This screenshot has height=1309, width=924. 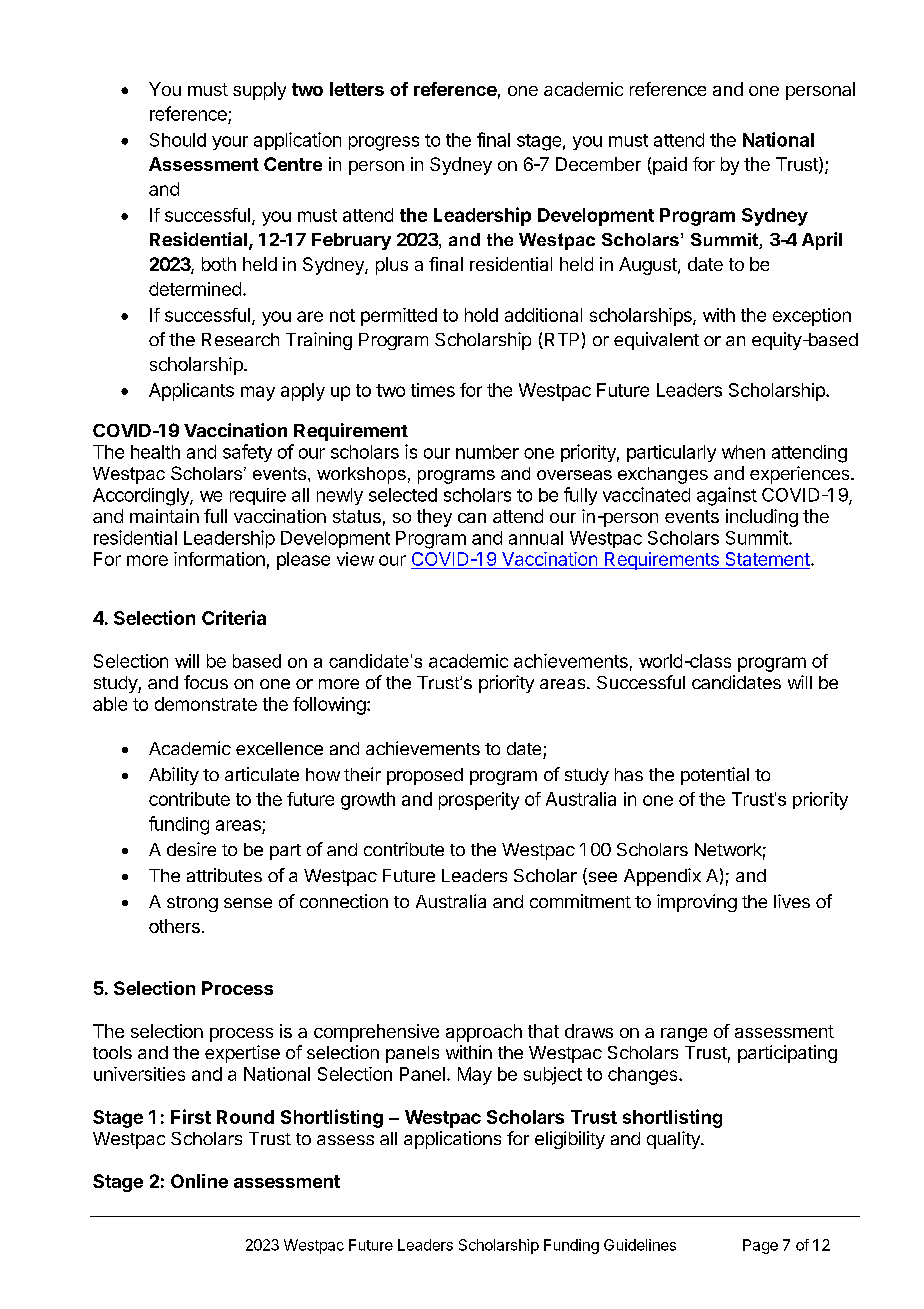 I want to click on eligibility, so click(x=570, y=1140).
